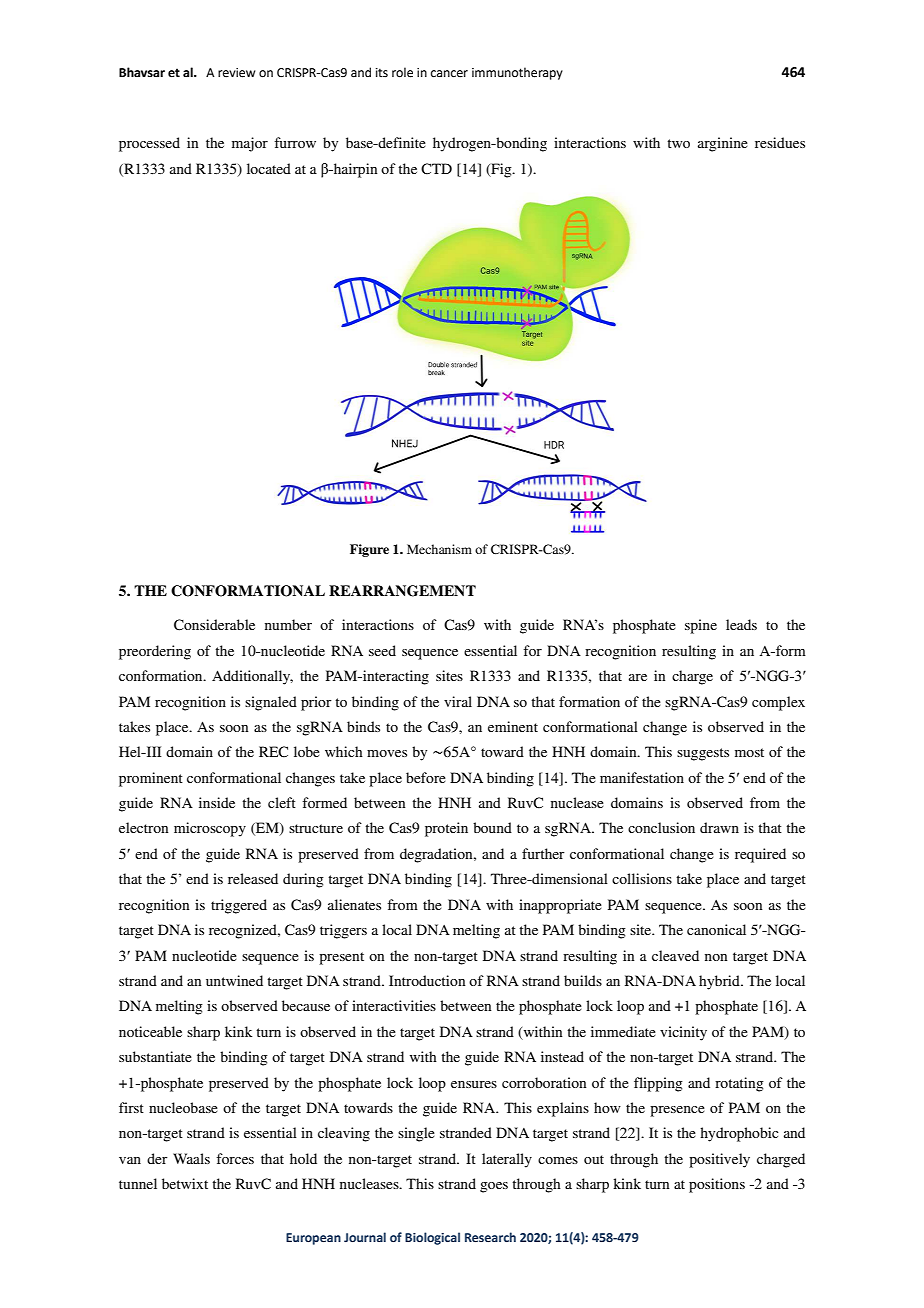  I want to click on viral, so click(458, 701).
